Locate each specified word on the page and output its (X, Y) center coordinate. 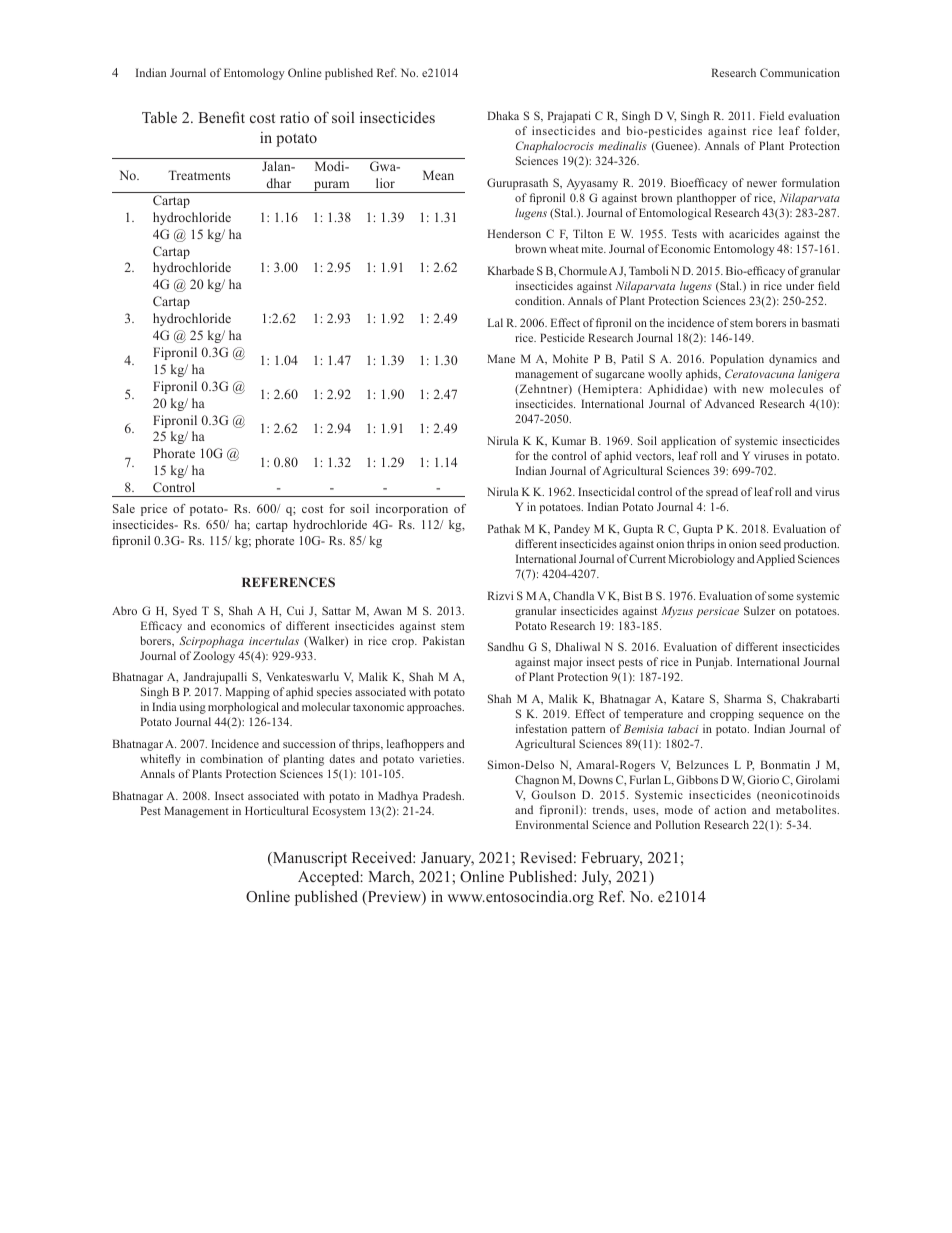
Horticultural (276, 810)
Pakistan (444, 640)
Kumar (569, 440)
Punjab (714, 663)
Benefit (221, 117)
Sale (124, 508)
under (800, 285)
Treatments (199, 175)
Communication (800, 72)
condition (539, 300)
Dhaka (503, 115)
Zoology (214, 657)
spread (722, 493)
